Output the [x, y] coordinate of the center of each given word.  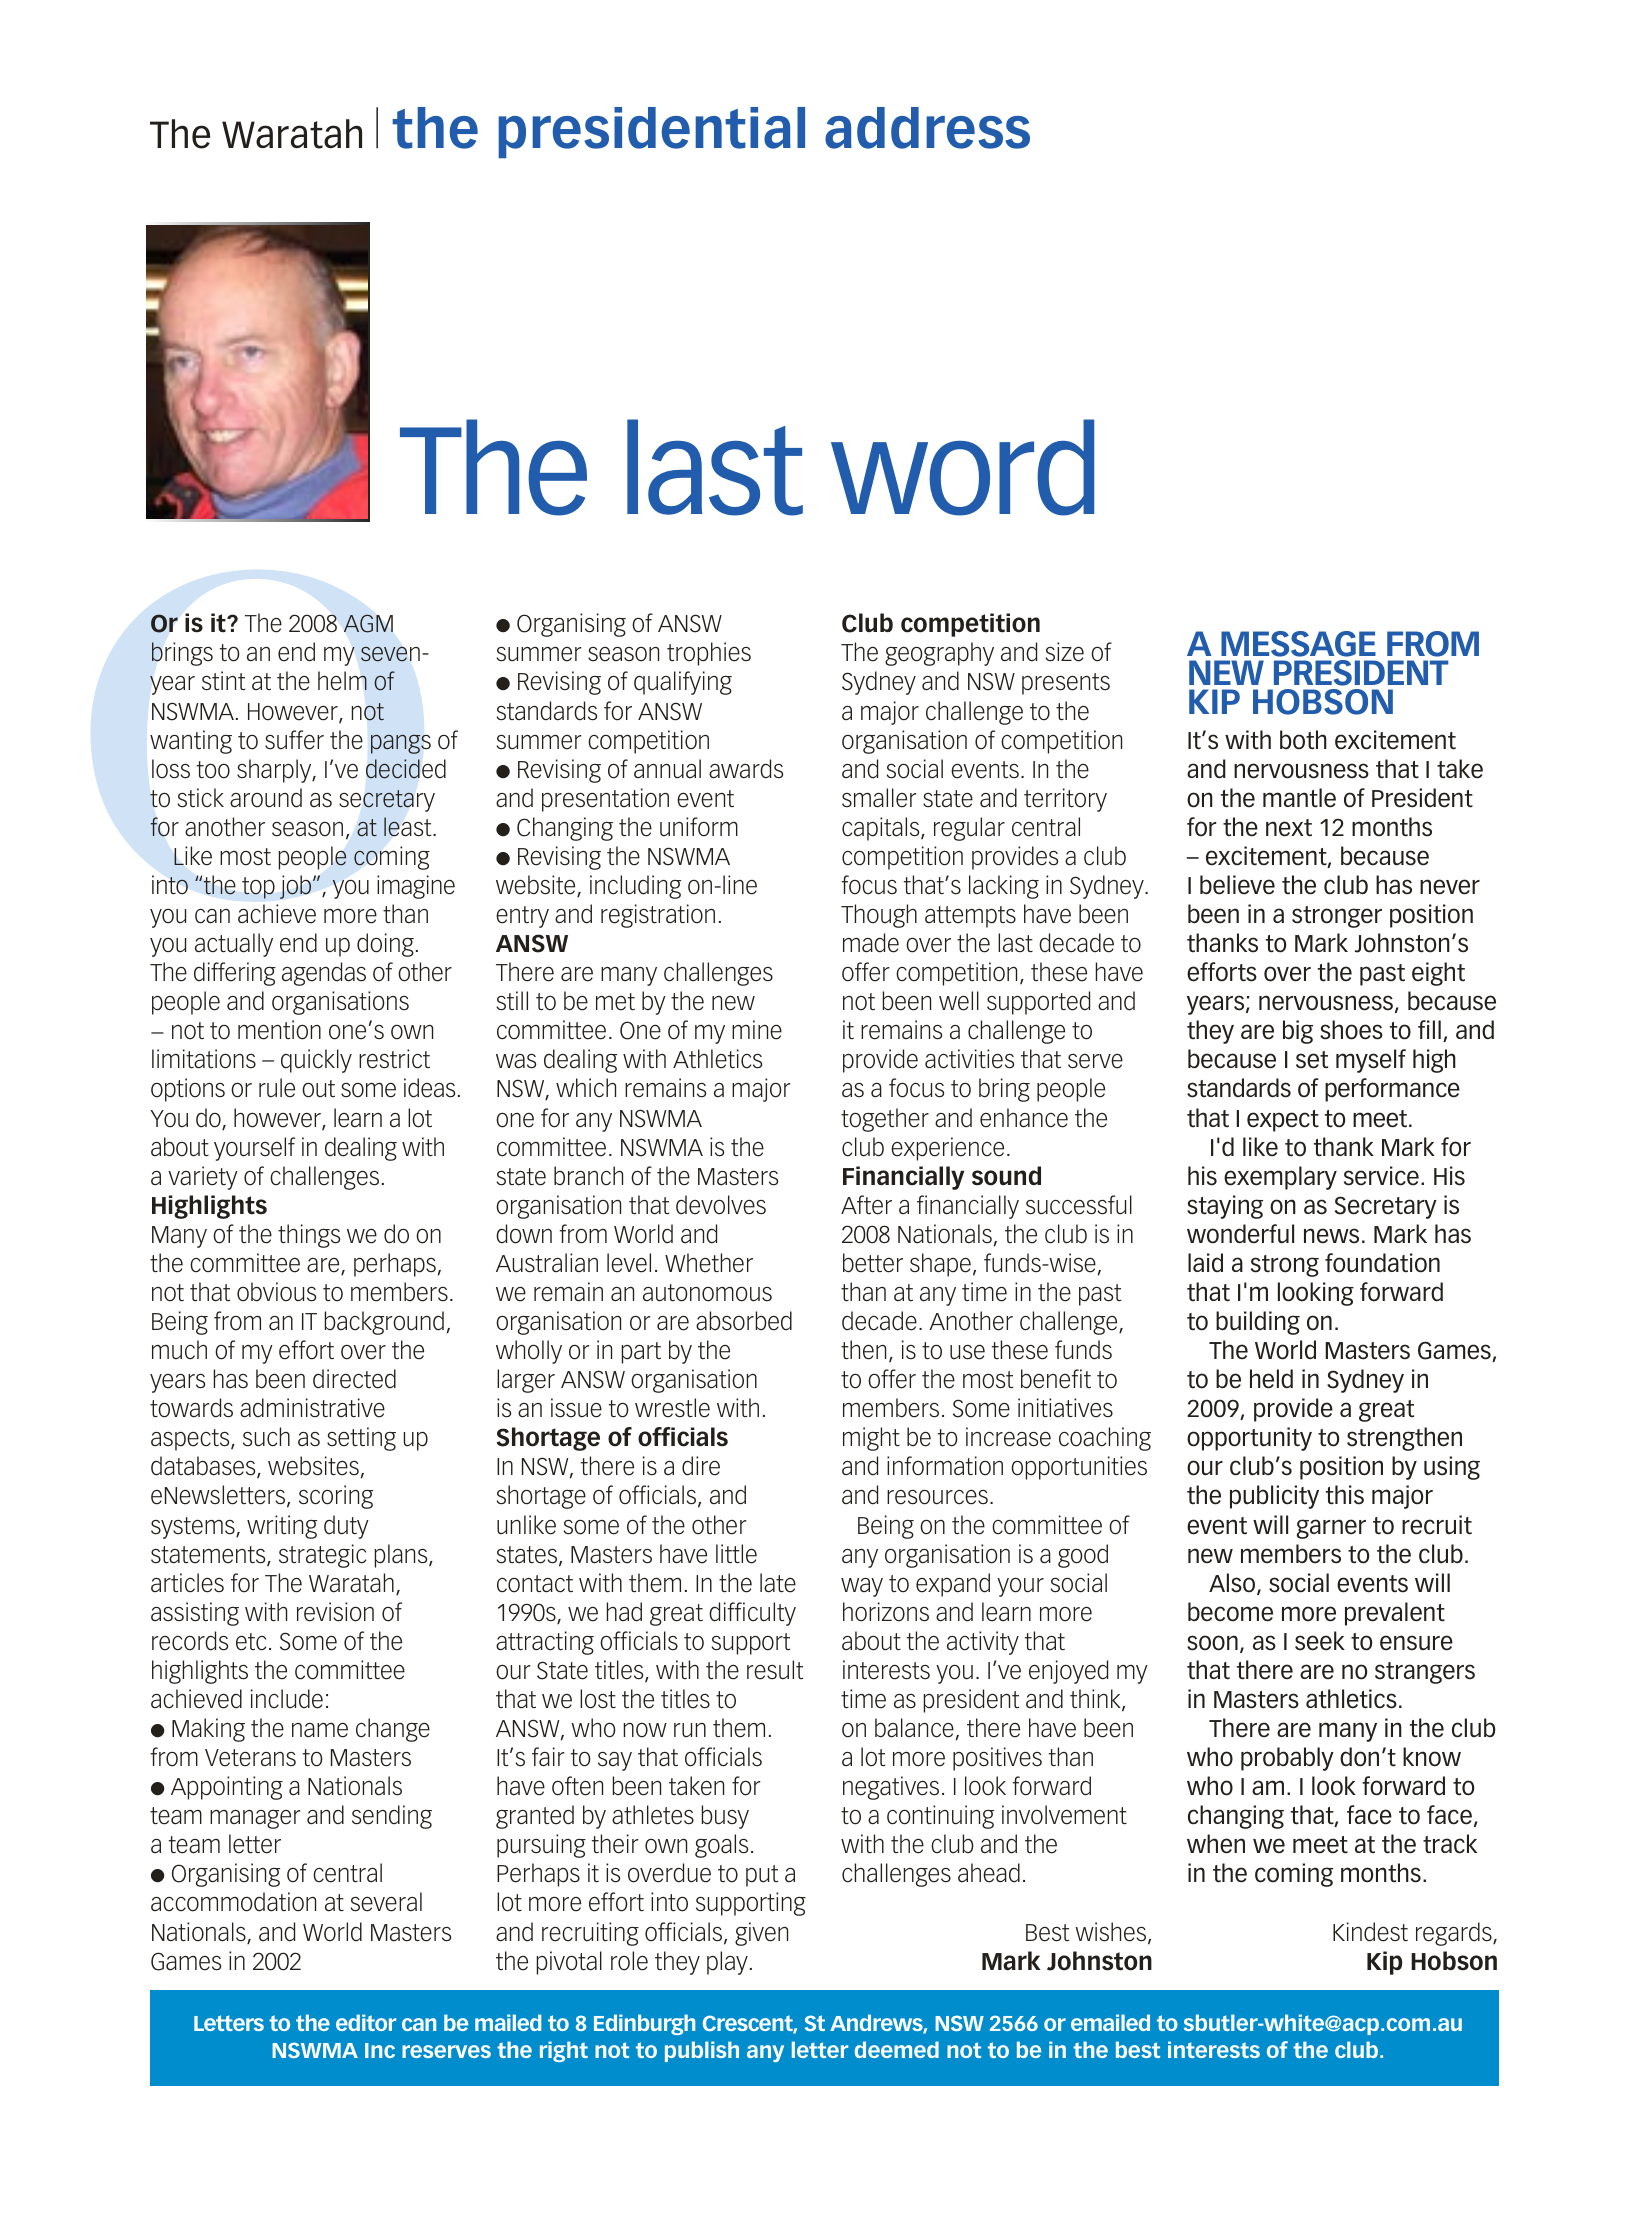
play [727, 1963]
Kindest [1370, 1932]
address [927, 128]
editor [366, 2022]
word [962, 467]
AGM [368, 623]
